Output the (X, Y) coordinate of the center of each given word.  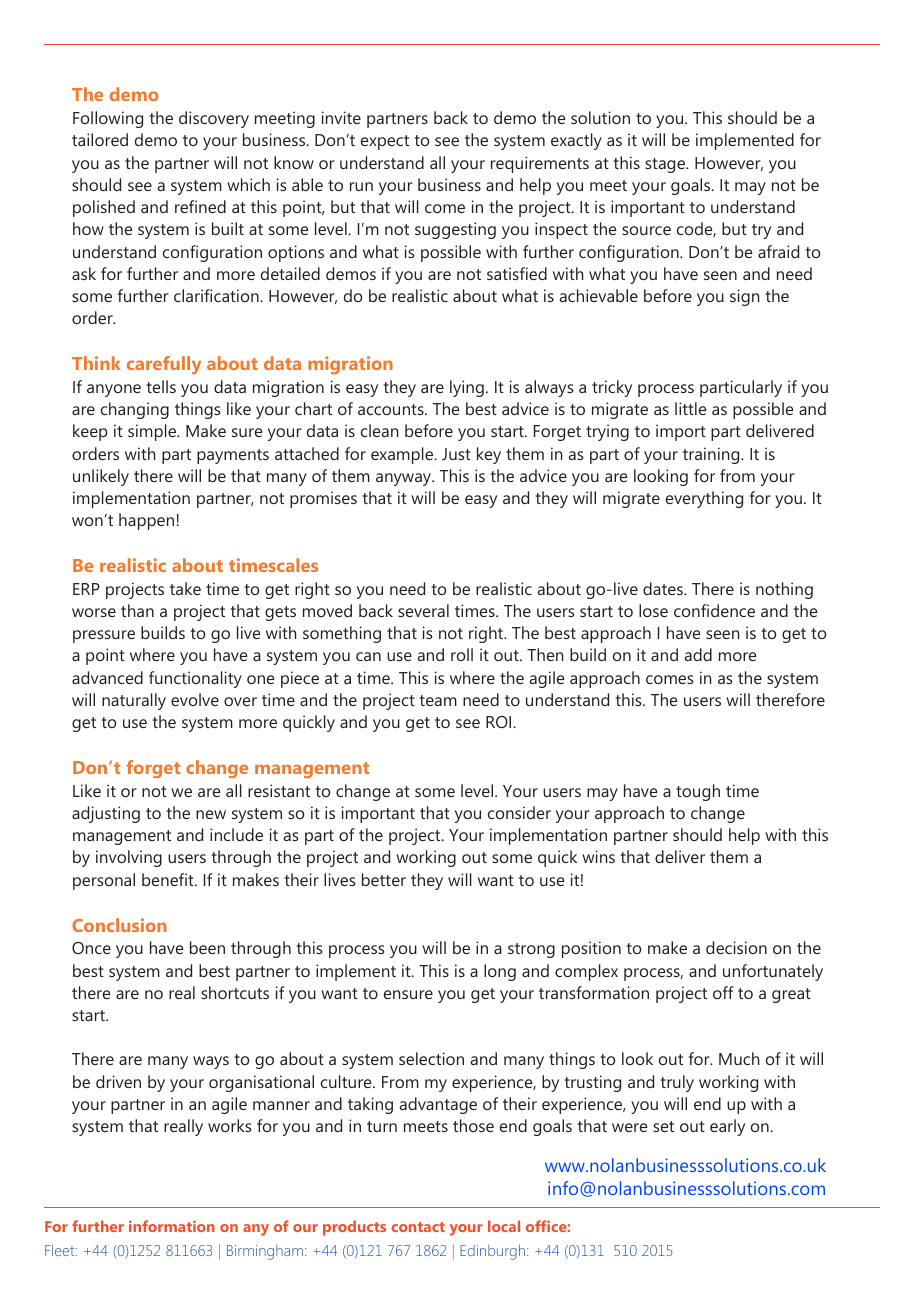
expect (385, 142)
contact (418, 1227)
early (727, 1127)
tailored (100, 139)
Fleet (61, 1250)
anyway (405, 479)
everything (704, 499)
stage (666, 165)
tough (698, 792)
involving (129, 858)
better (384, 879)
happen (146, 521)
